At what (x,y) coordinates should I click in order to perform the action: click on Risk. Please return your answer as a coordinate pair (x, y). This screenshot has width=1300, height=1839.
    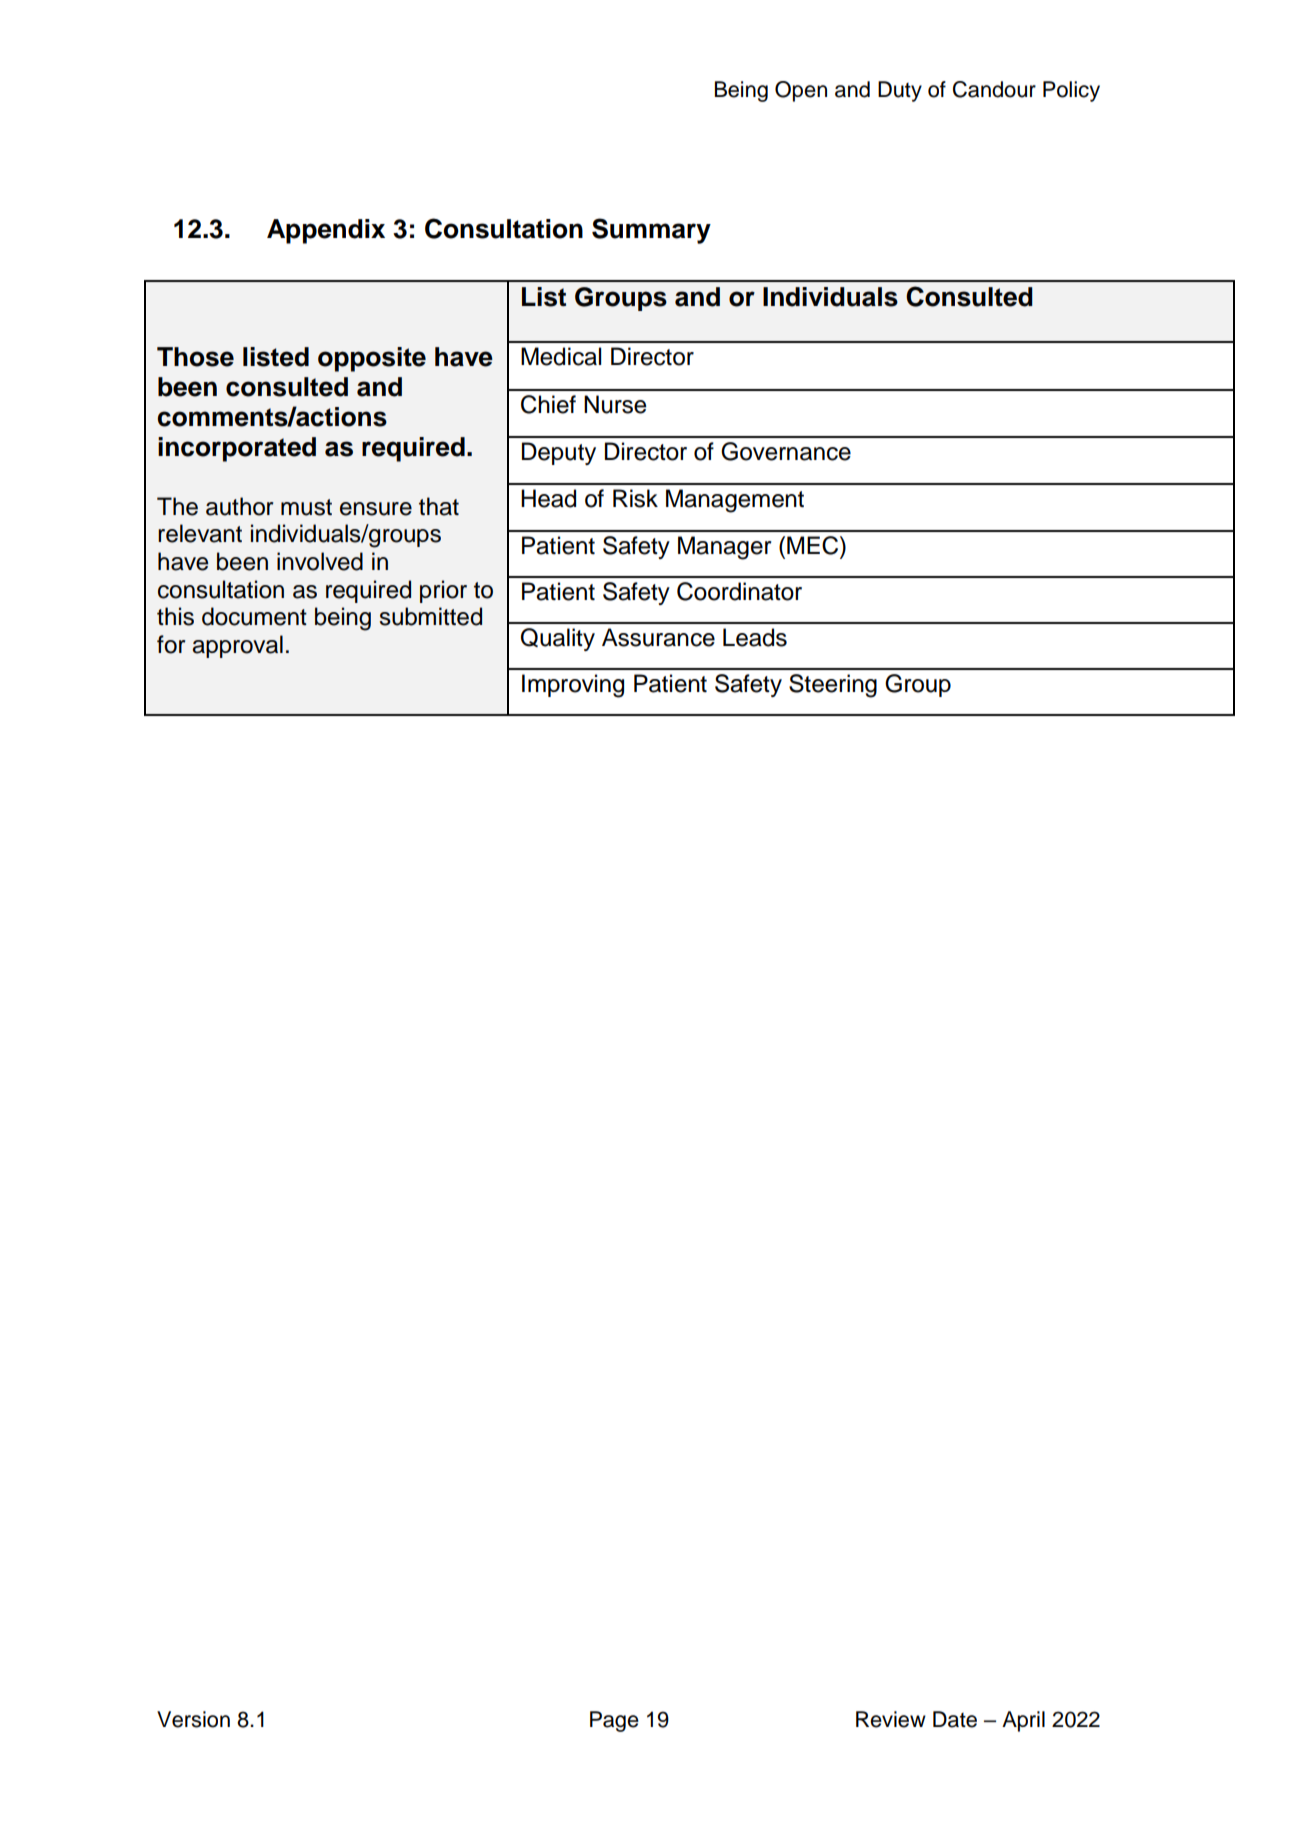
    Looking at the image, I should click on (635, 498).
